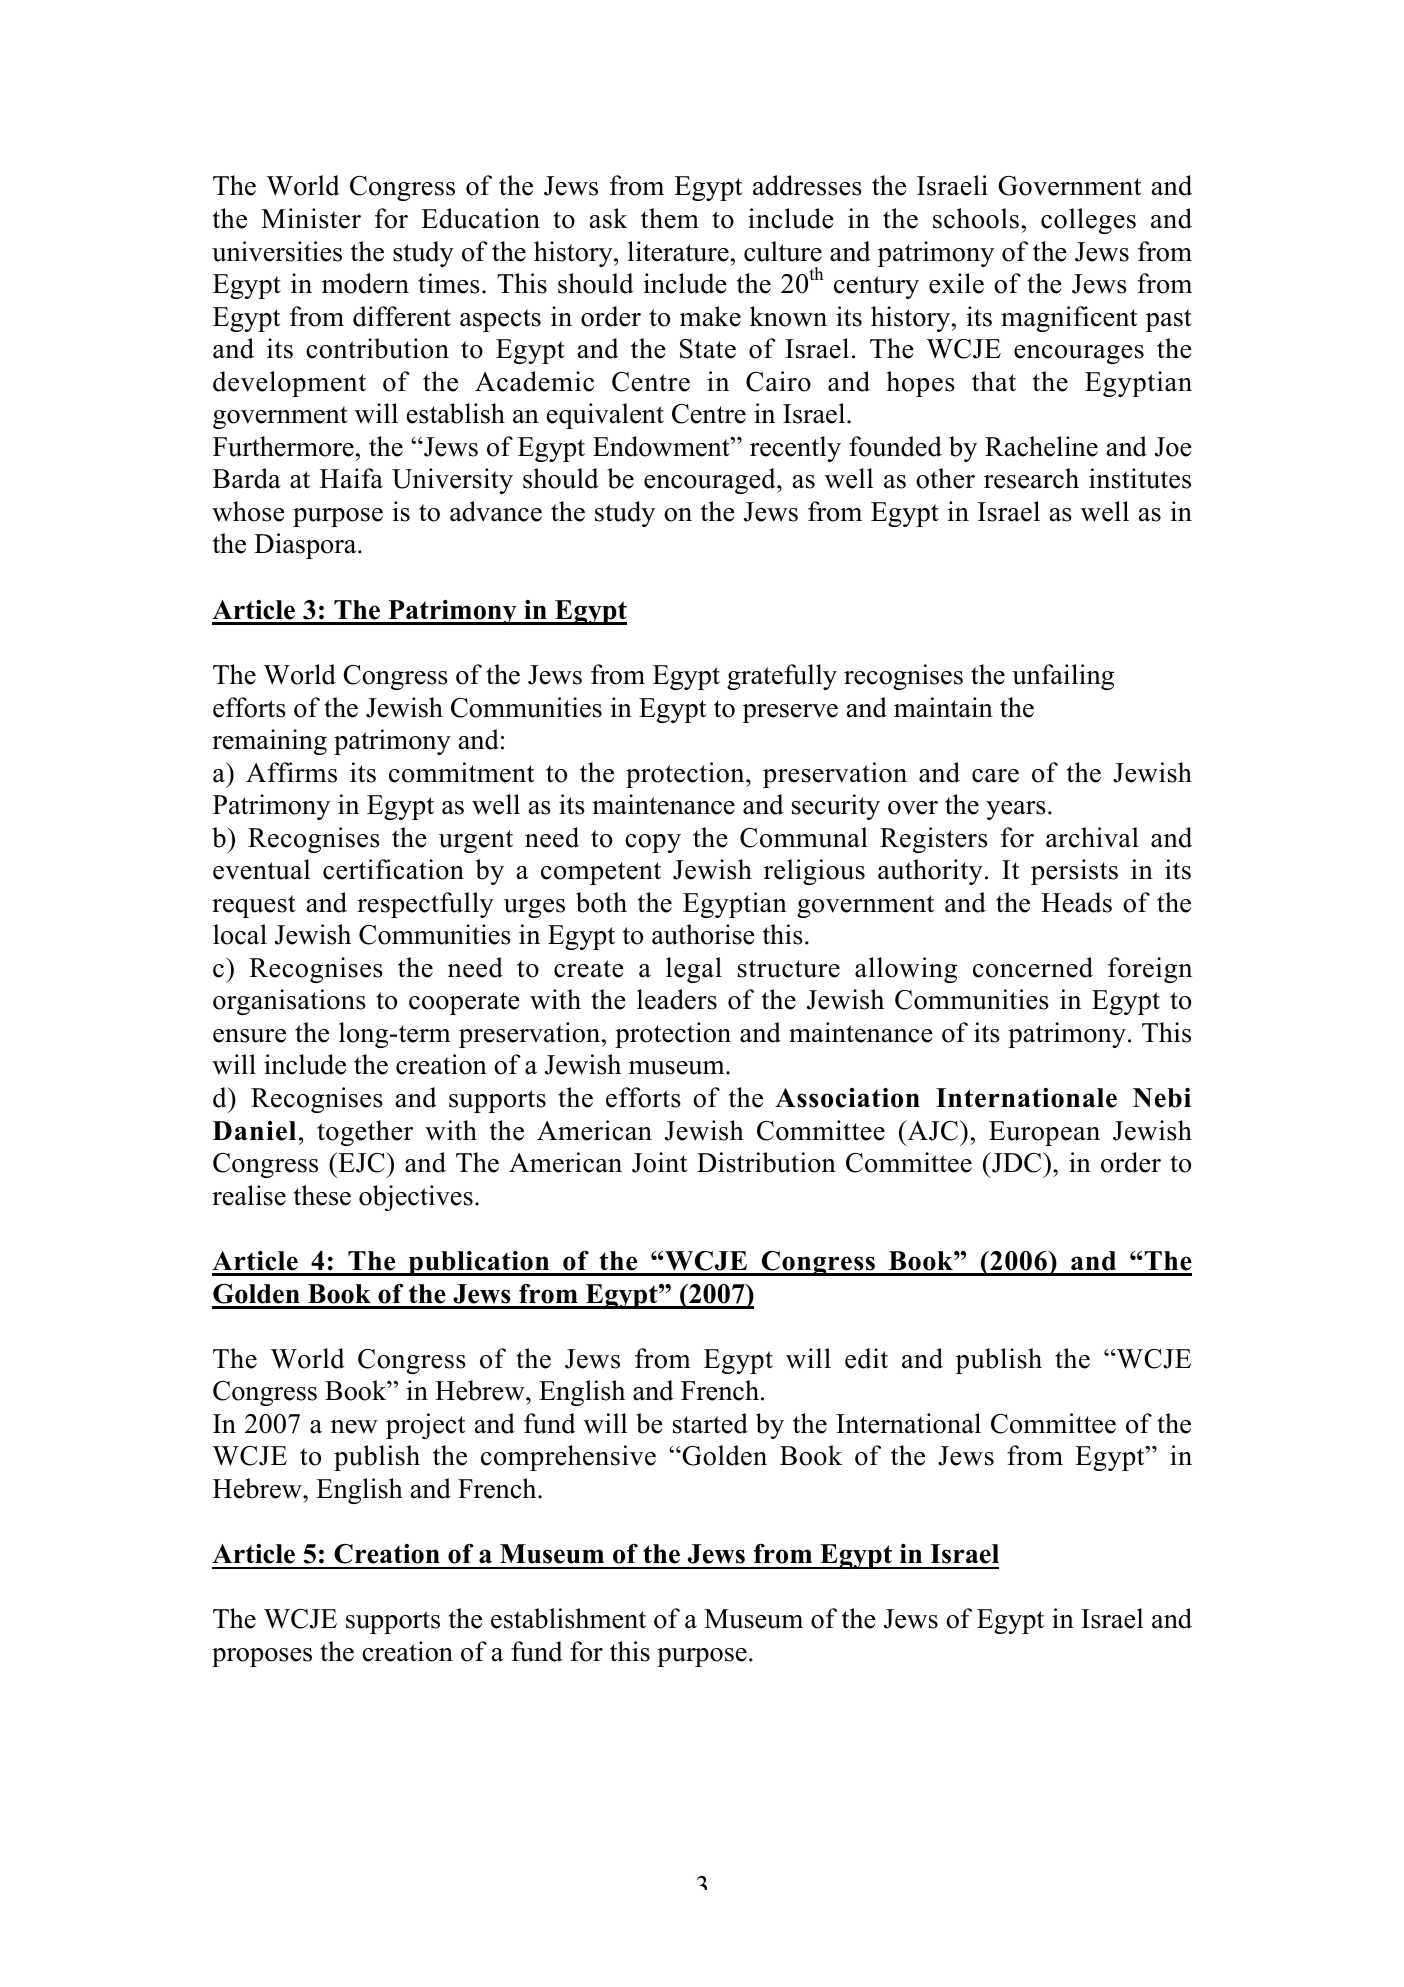  I want to click on colleges, so click(1088, 221).
